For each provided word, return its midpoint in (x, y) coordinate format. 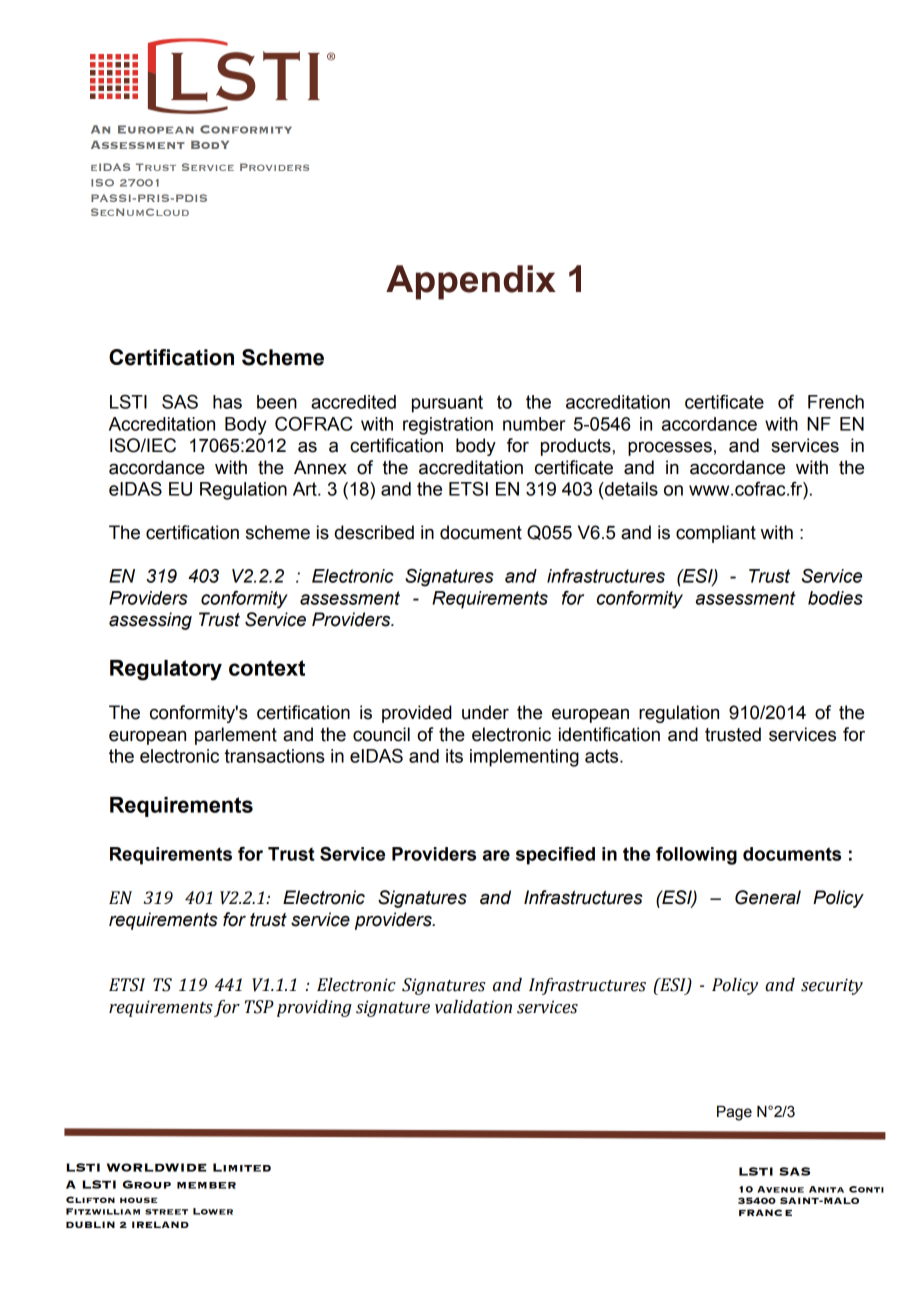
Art (306, 489)
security (832, 986)
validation (473, 1007)
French (836, 402)
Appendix (471, 282)
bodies (835, 598)
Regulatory (166, 670)
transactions (275, 756)
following (696, 856)
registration (448, 426)
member (206, 1185)
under (485, 712)
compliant (716, 534)
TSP (259, 1007)
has (227, 402)
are (496, 855)
